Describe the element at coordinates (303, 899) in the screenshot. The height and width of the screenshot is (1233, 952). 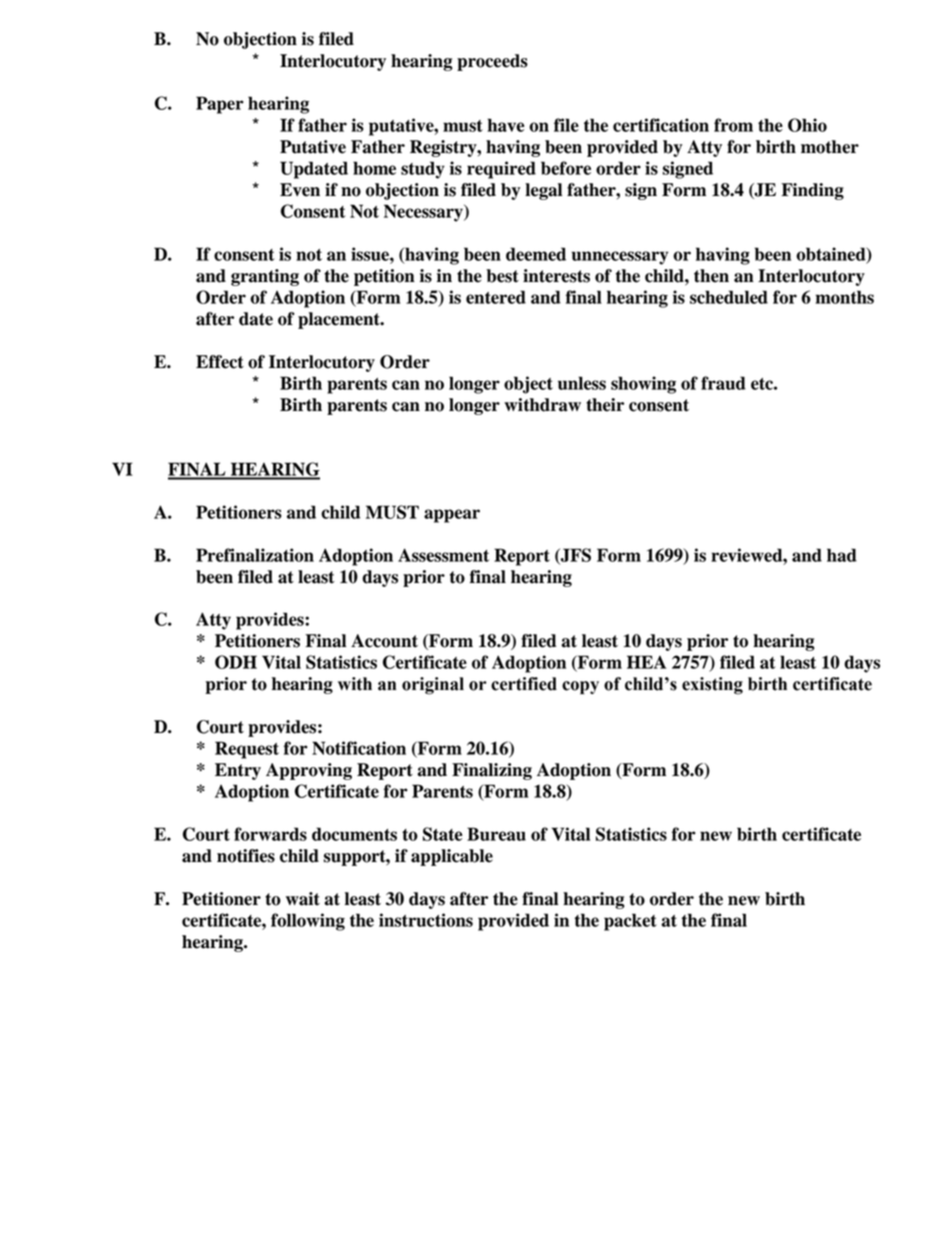
I see `wait` at that location.
